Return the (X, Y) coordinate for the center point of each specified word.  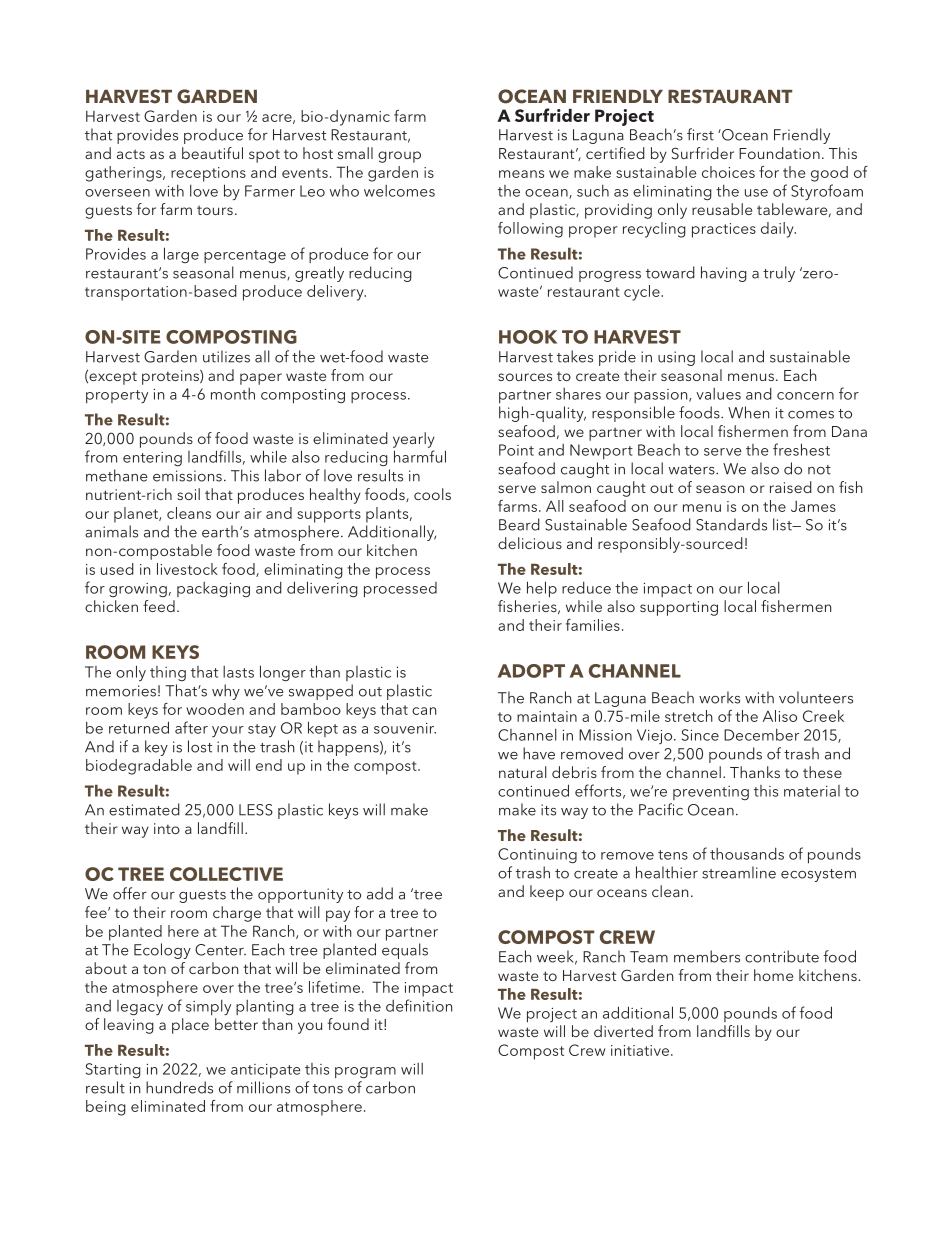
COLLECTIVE (226, 874)
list (783, 524)
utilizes (226, 356)
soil (188, 494)
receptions (208, 174)
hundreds (179, 1087)
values (718, 394)
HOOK (528, 337)
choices (728, 172)
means (521, 174)
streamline (739, 872)
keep (547, 893)
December (761, 735)
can (424, 711)
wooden (215, 709)
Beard (519, 524)
